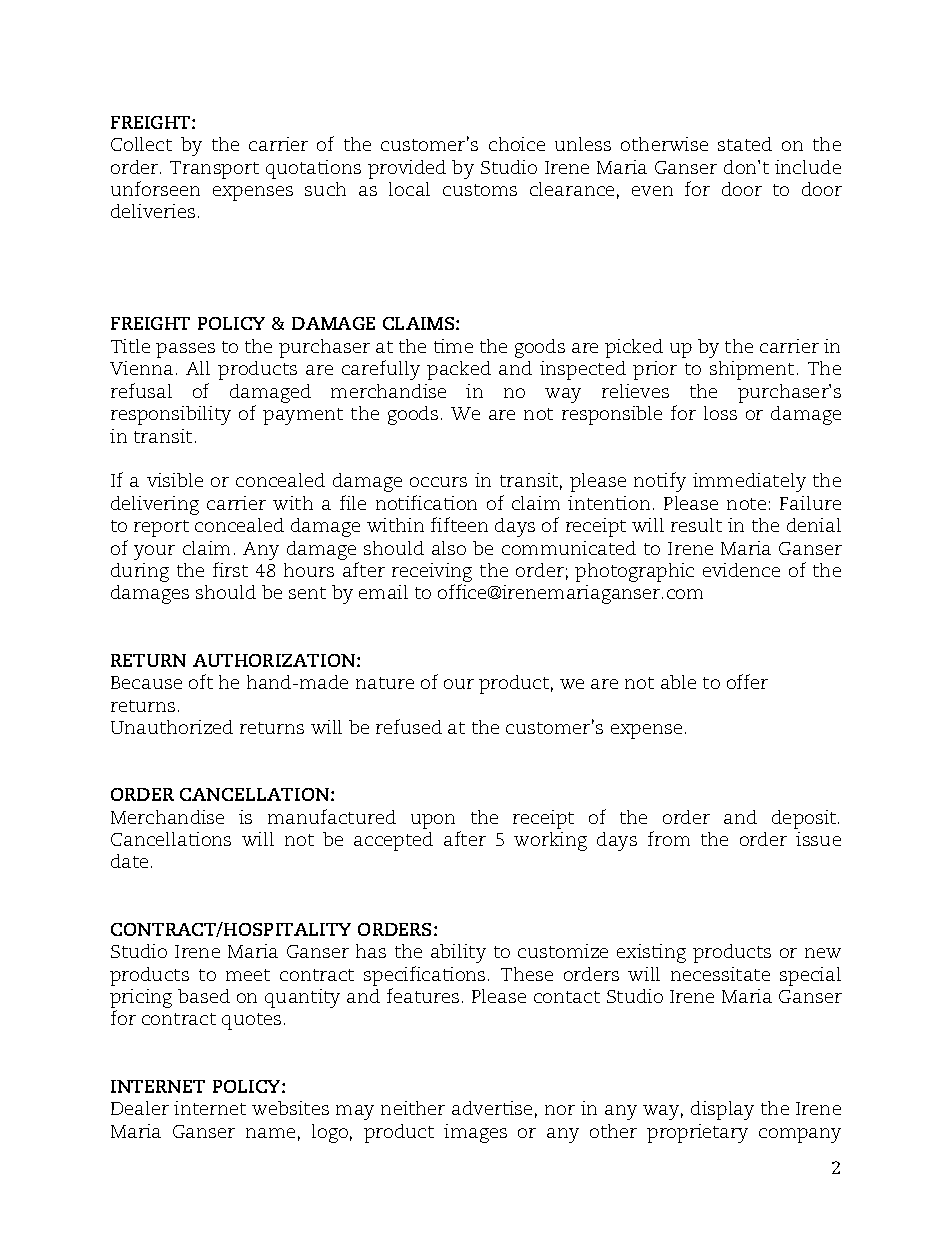  Describe the element at coordinates (492, 1108) in the document. I see `advertise` at that location.
